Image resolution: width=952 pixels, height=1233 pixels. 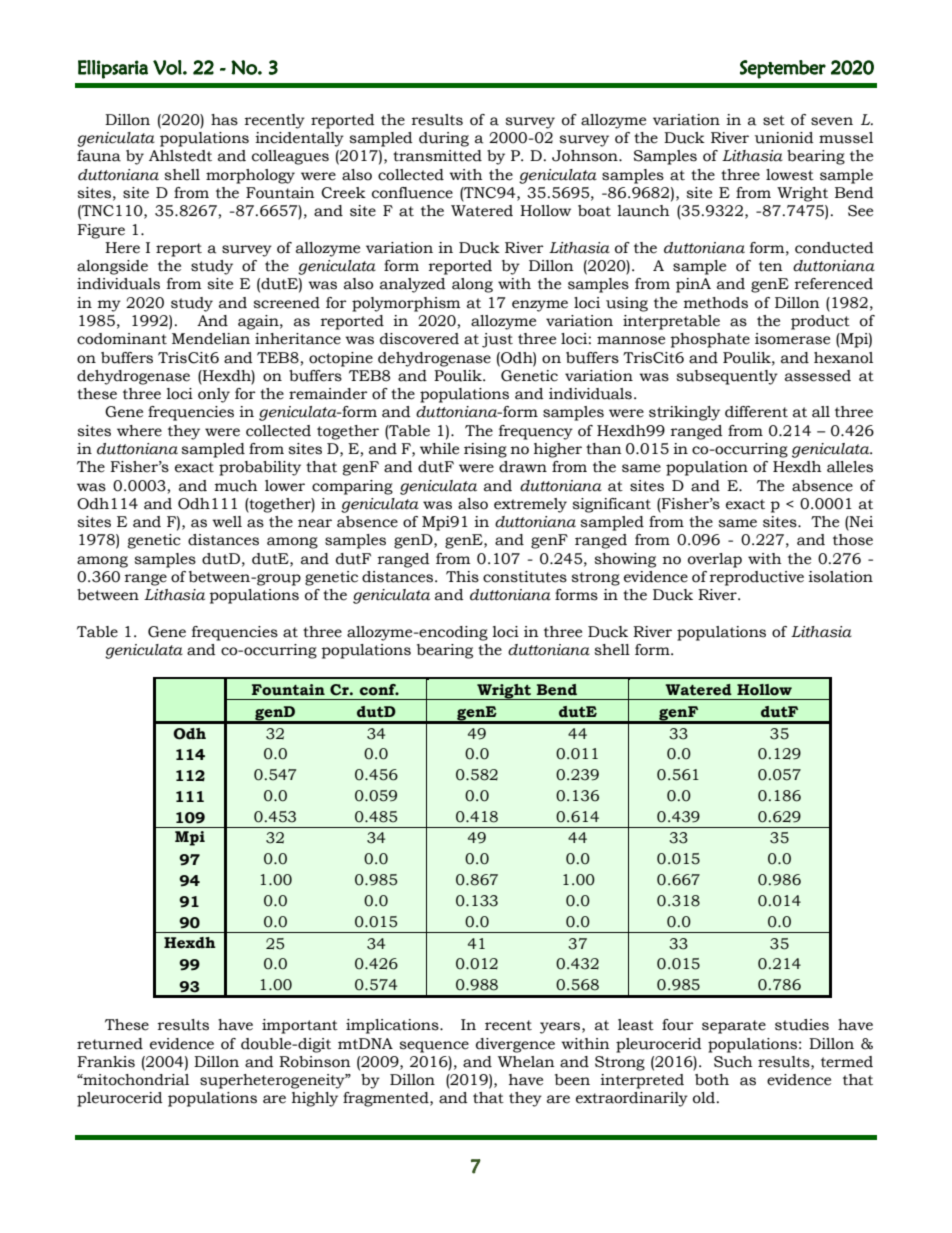 I want to click on set, so click(x=774, y=120).
